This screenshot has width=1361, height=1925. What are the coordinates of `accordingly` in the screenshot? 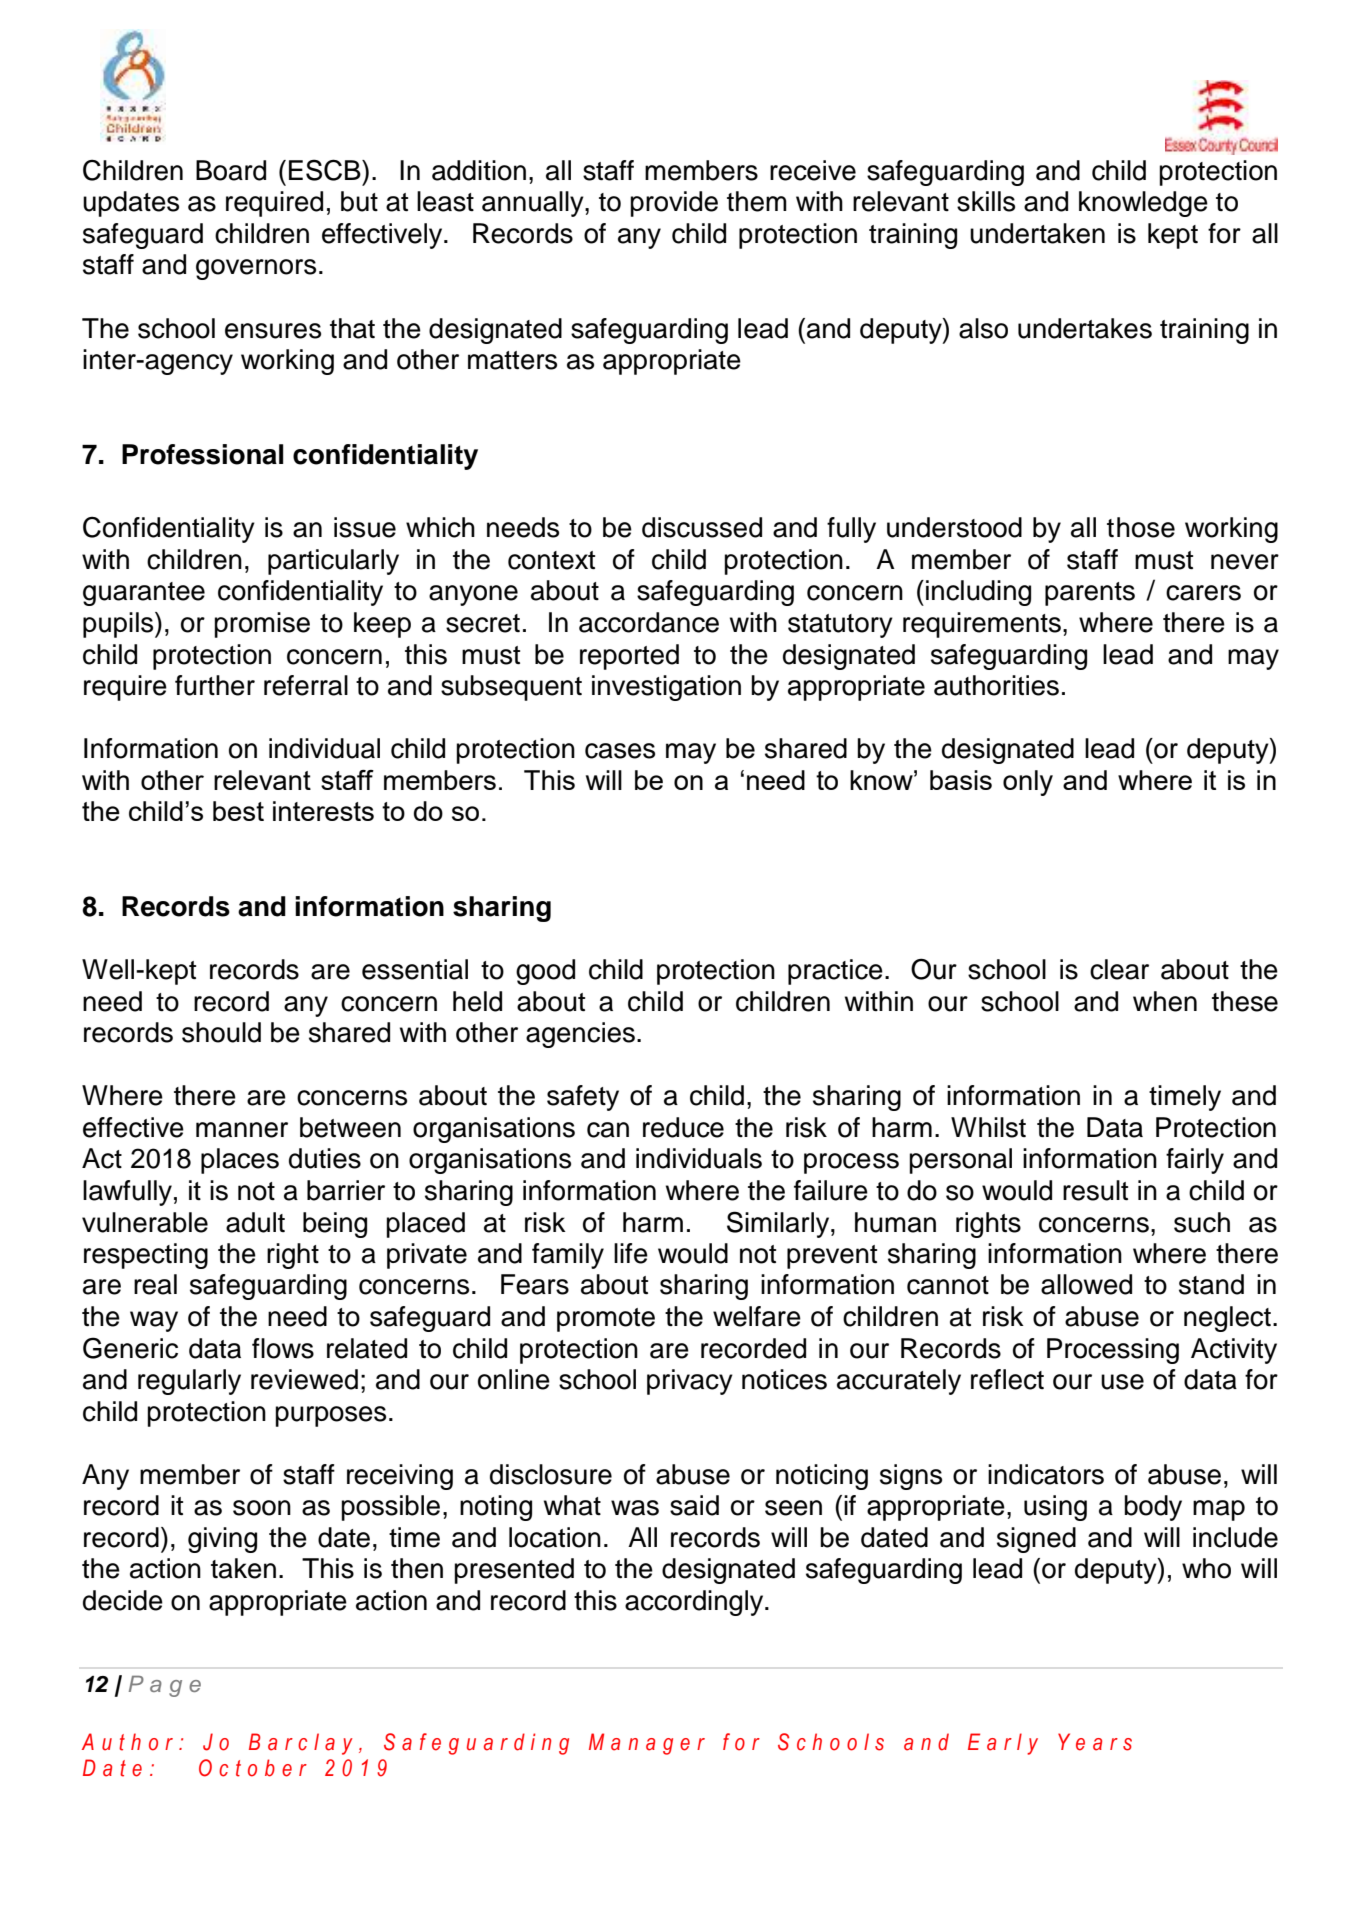 It's located at (695, 1603).
